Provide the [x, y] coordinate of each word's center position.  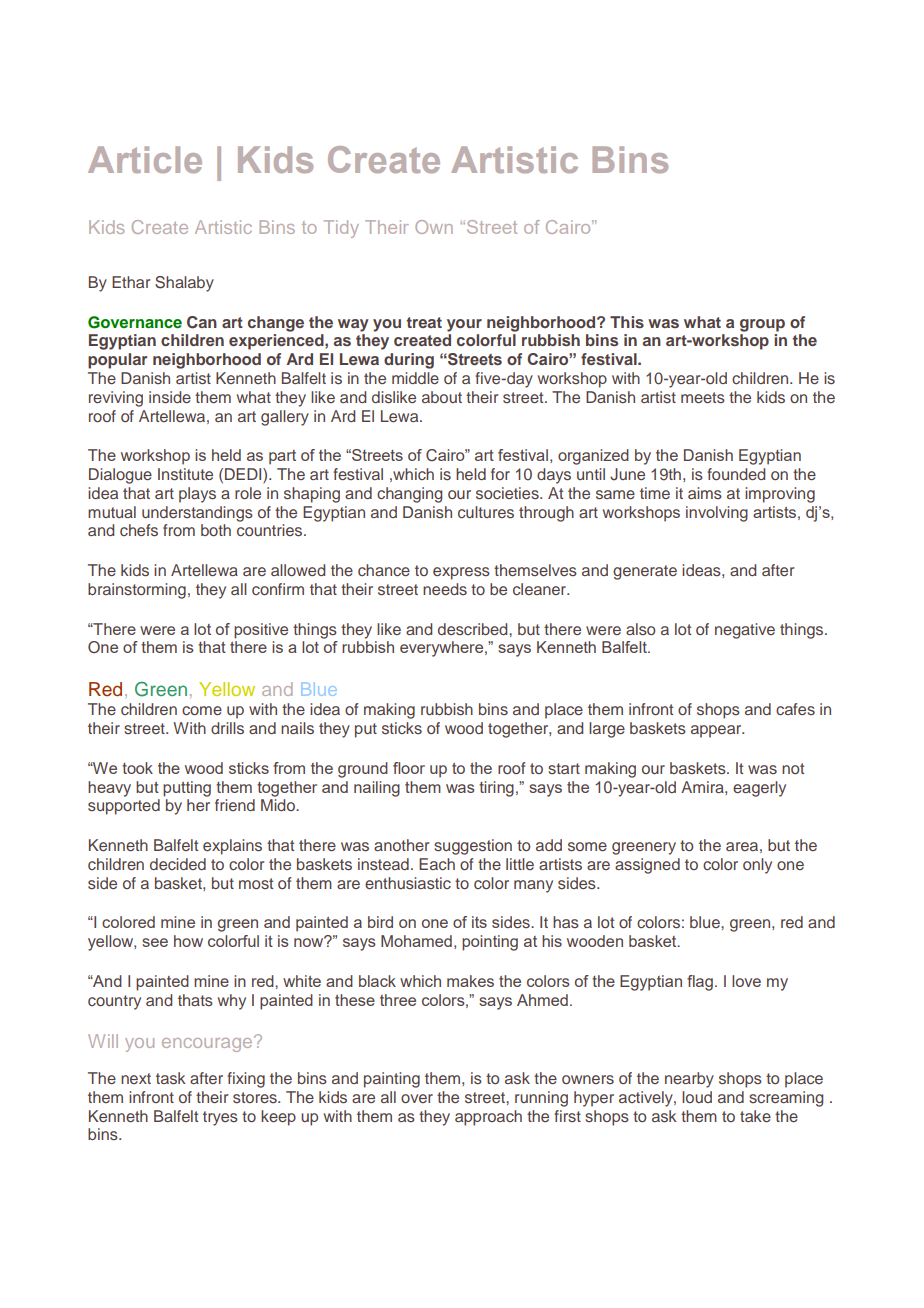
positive [261, 631]
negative [745, 631]
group [762, 325]
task [171, 1078]
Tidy [341, 229]
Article [145, 159]
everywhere [443, 649]
